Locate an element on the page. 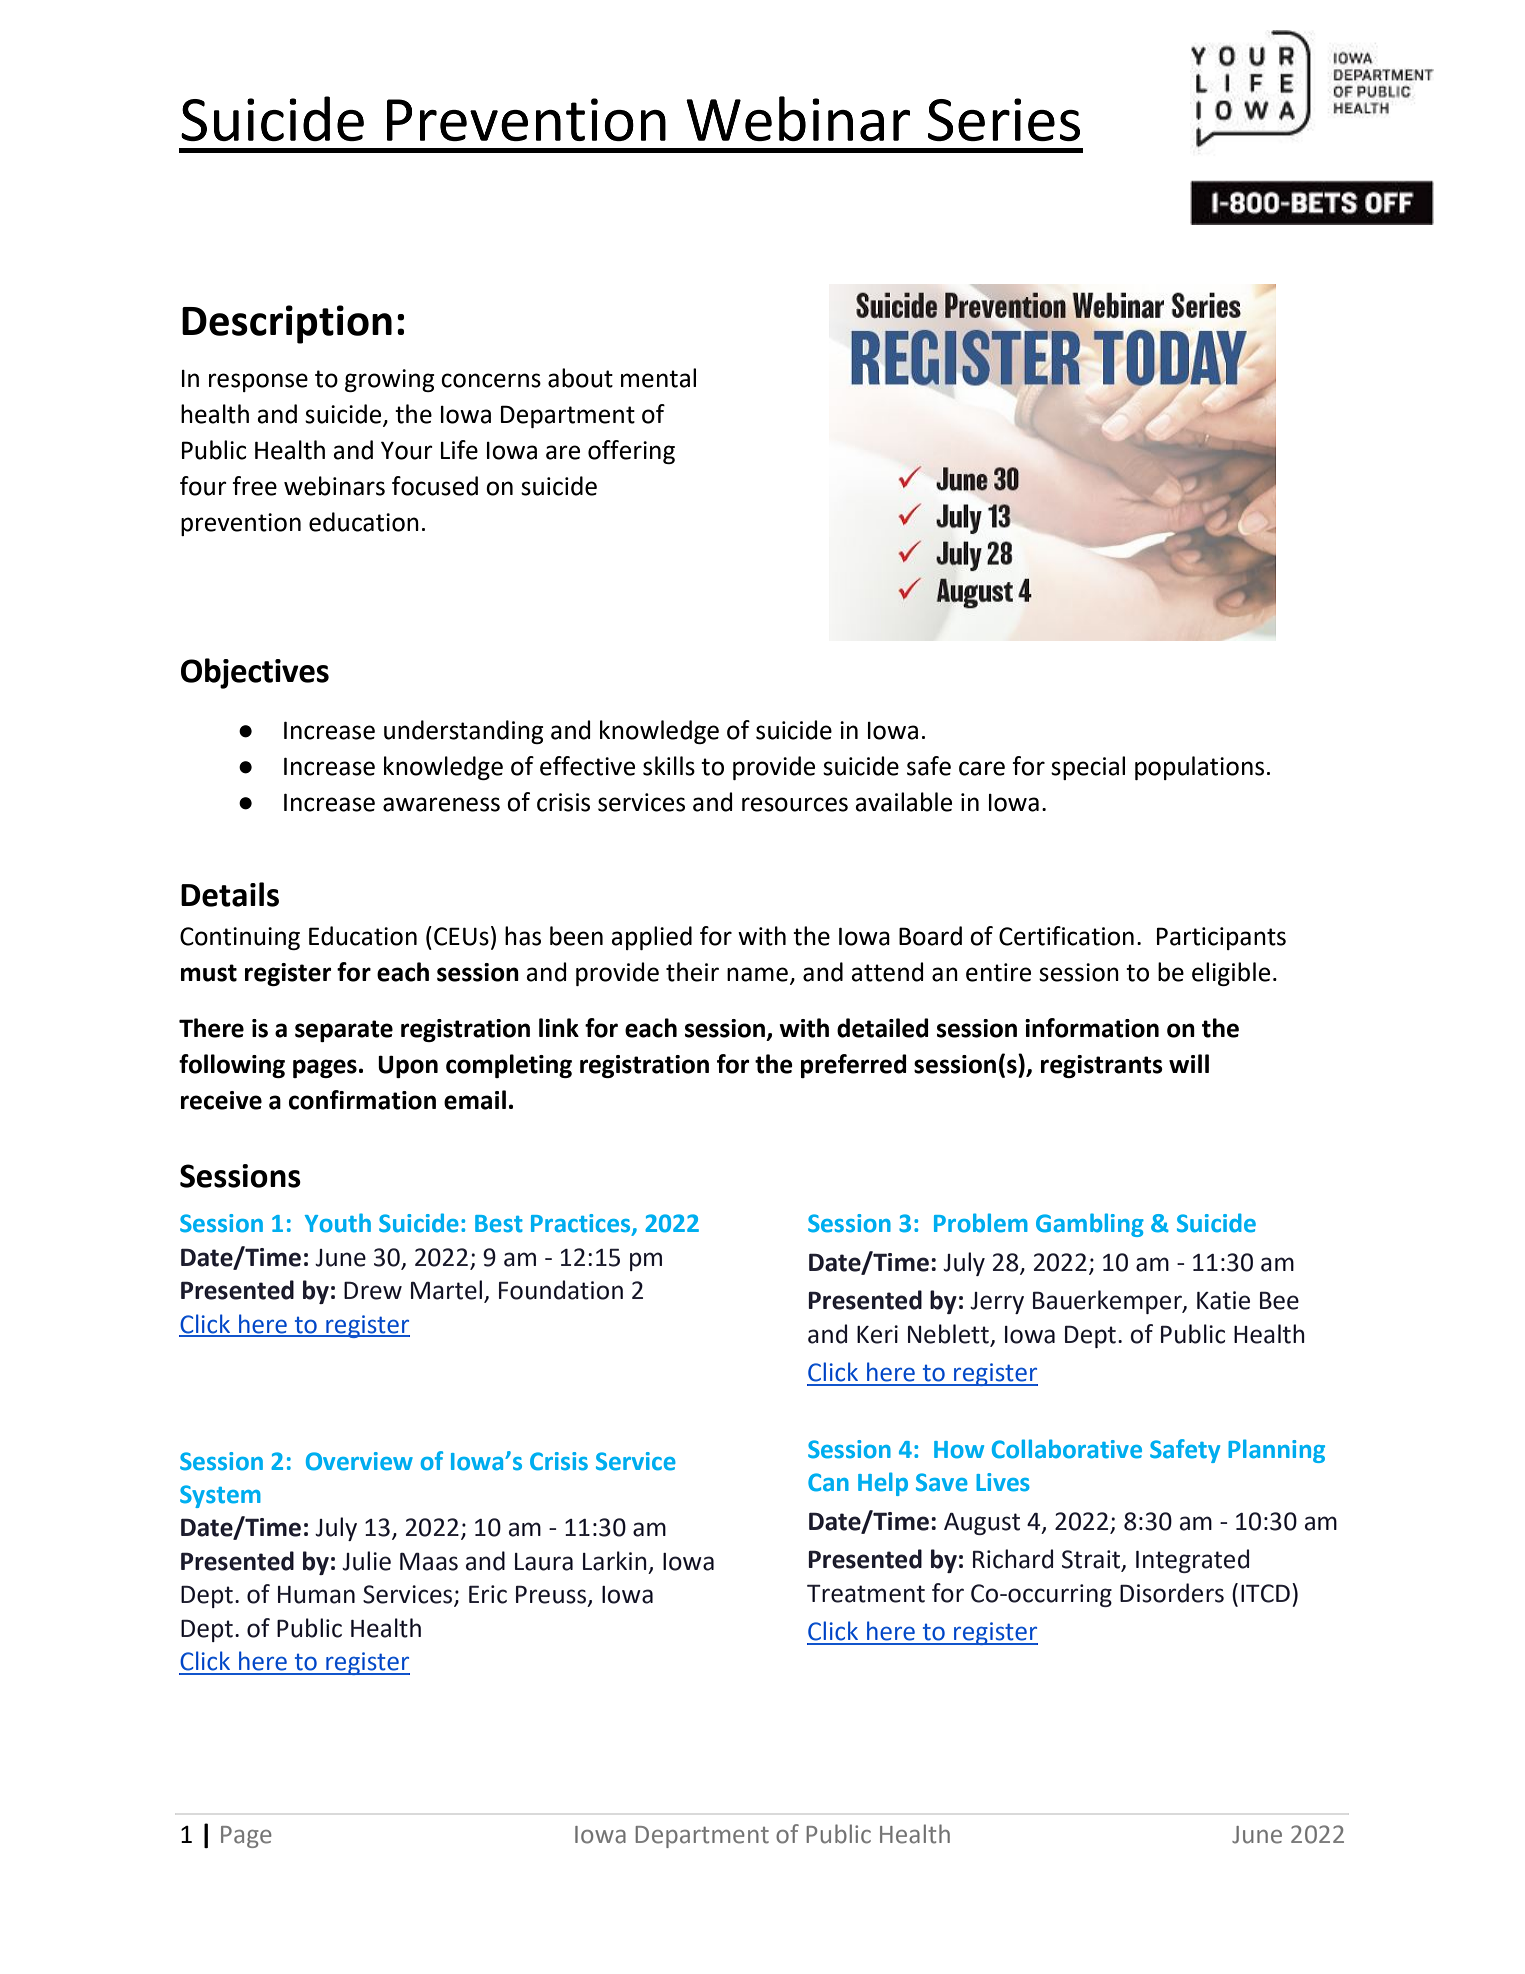  Julie is located at coordinates (366, 1561).
